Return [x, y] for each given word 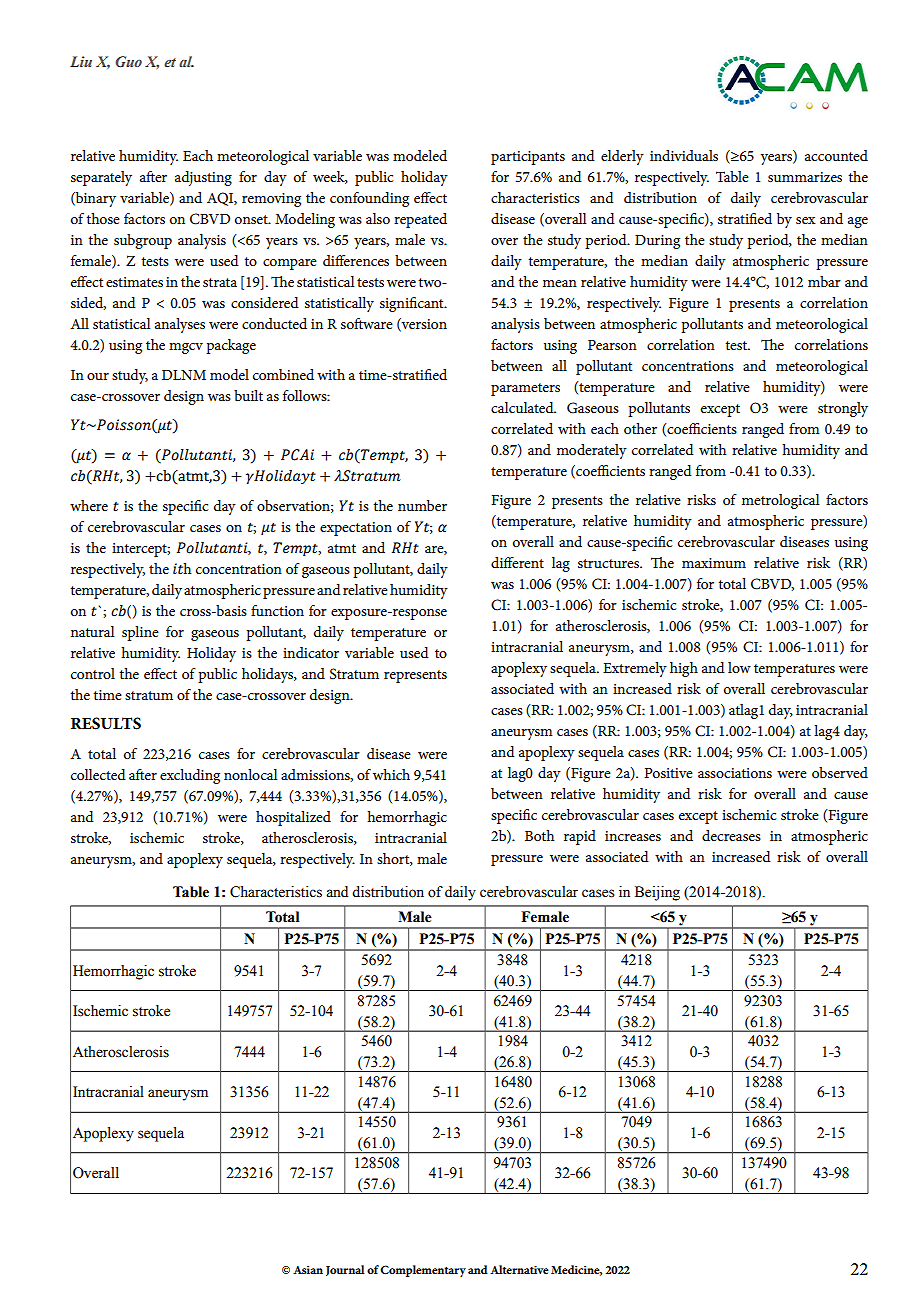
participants [528, 158]
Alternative [519, 1269]
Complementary [423, 1271]
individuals [684, 155]
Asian [308, 1270]
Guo [128, 61]
